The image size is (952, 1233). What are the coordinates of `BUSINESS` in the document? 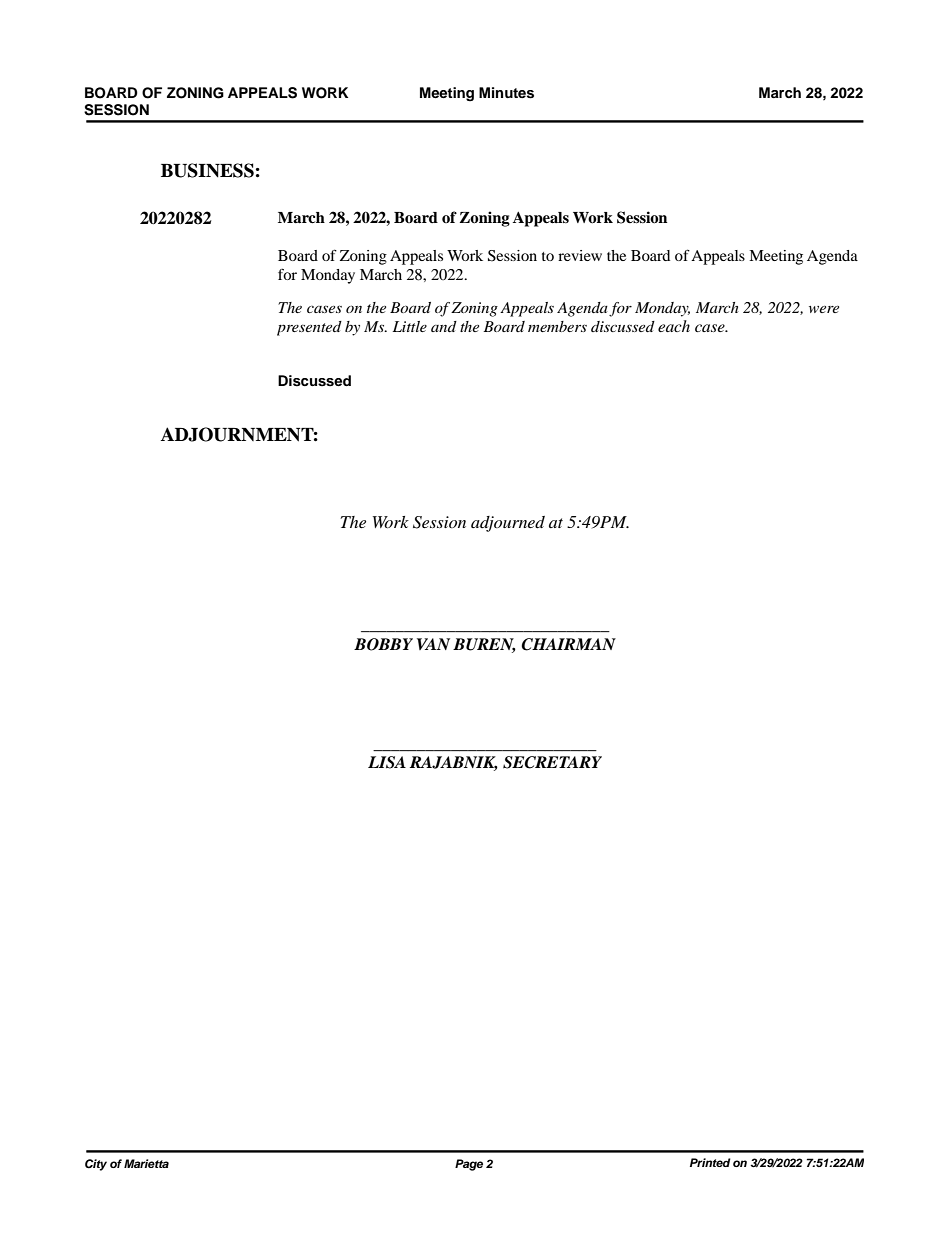 It's located at (207, 170).
